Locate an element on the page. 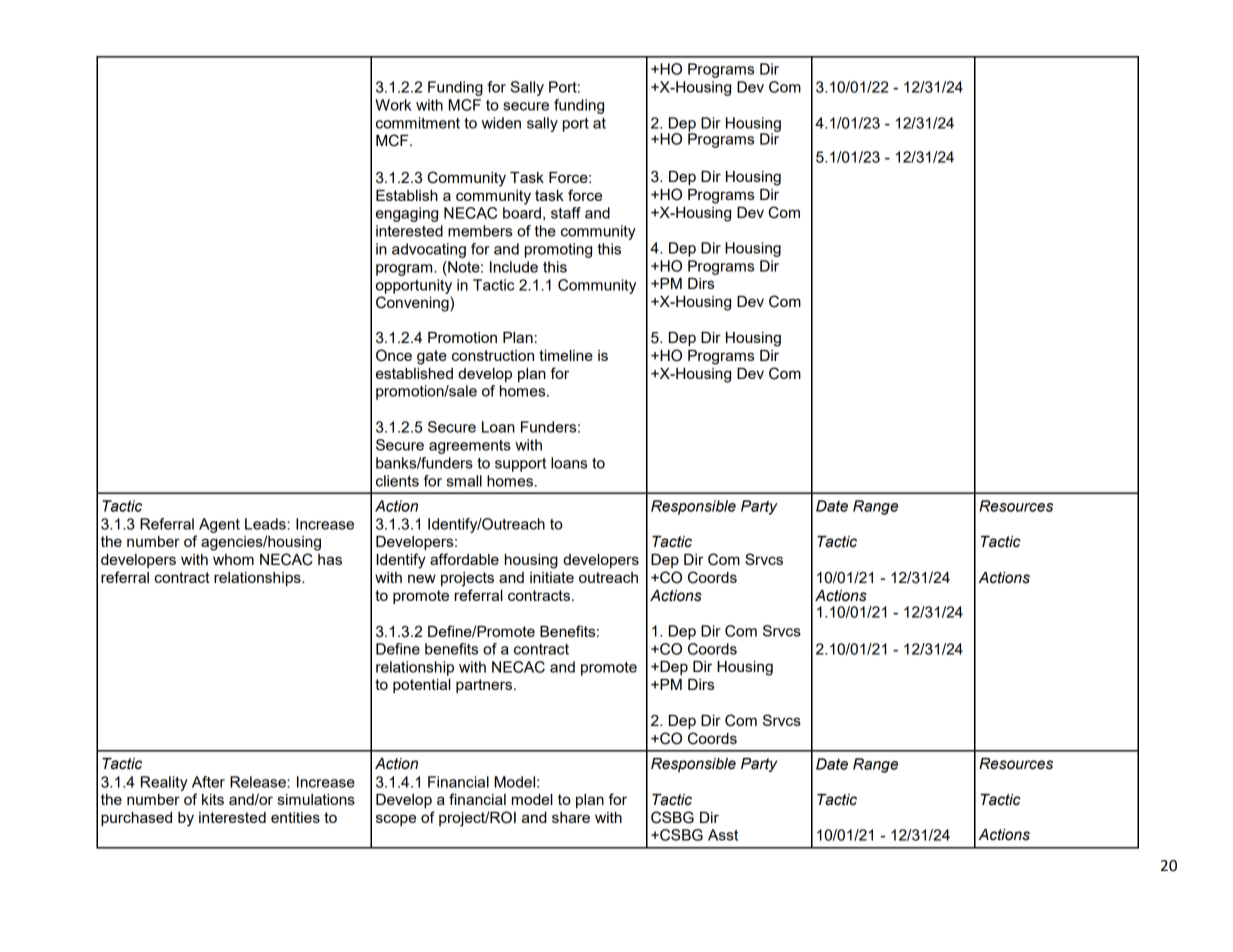  agreements is located at coordinates (470, 447).
